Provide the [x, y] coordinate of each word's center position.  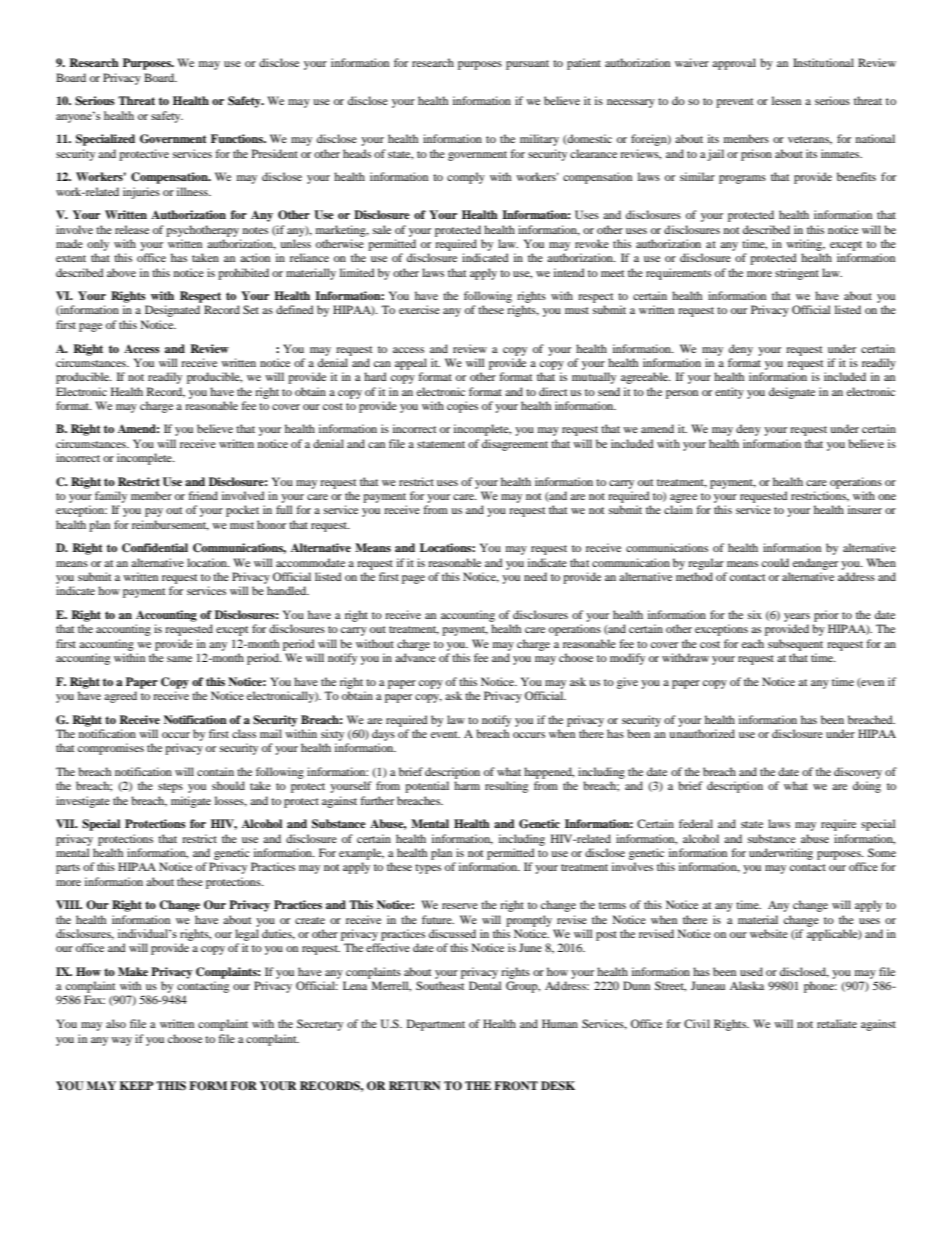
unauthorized [702, 733]
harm [467, 785]
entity [729, 393]
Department [436, 1025]
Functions [238, 138]
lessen [786, 100]
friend [203, 495]
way [122, 1041]
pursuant [527, 65]
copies [462, 407]
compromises [111, 749]
